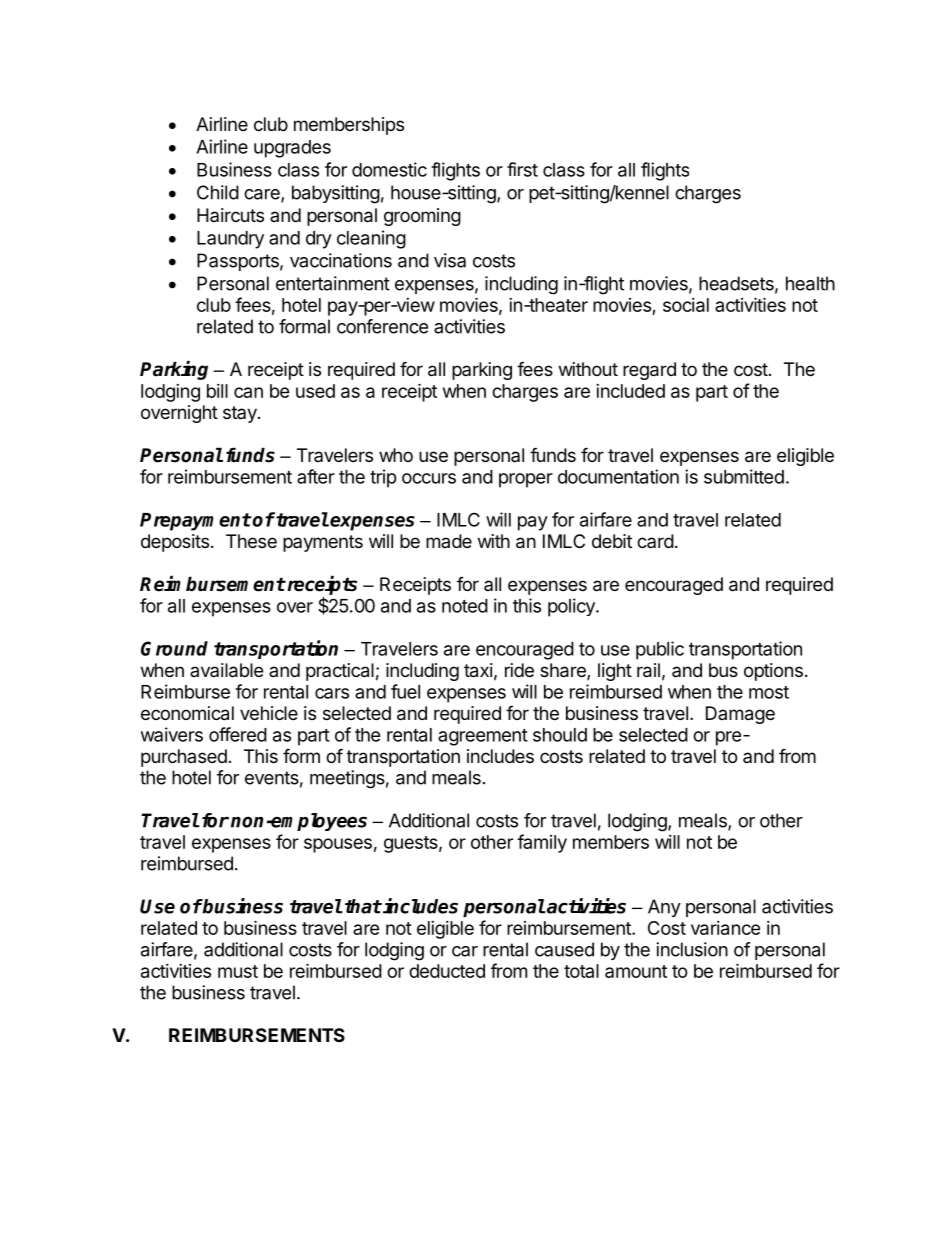 The height and width of the screenshot is (1233, 952). I want to click on health, so click(810, 283).
